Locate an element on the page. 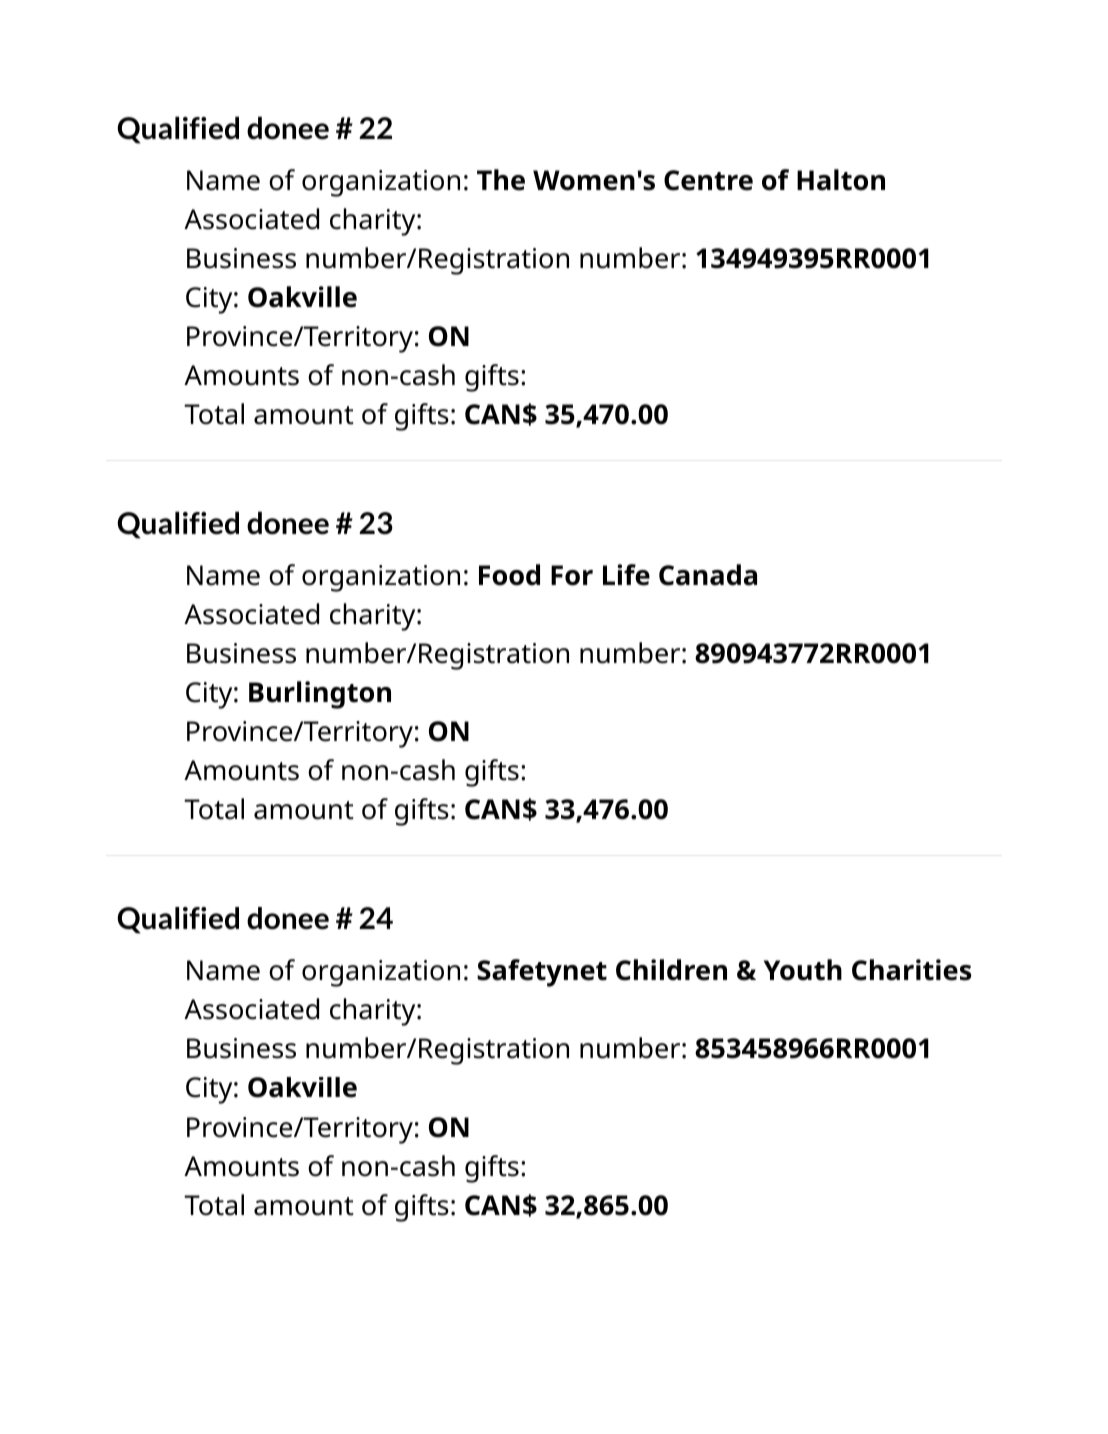 Image resolution: width=1108 pixels, height=1434 pixels. Centre is located at coordinates (708, 180).
